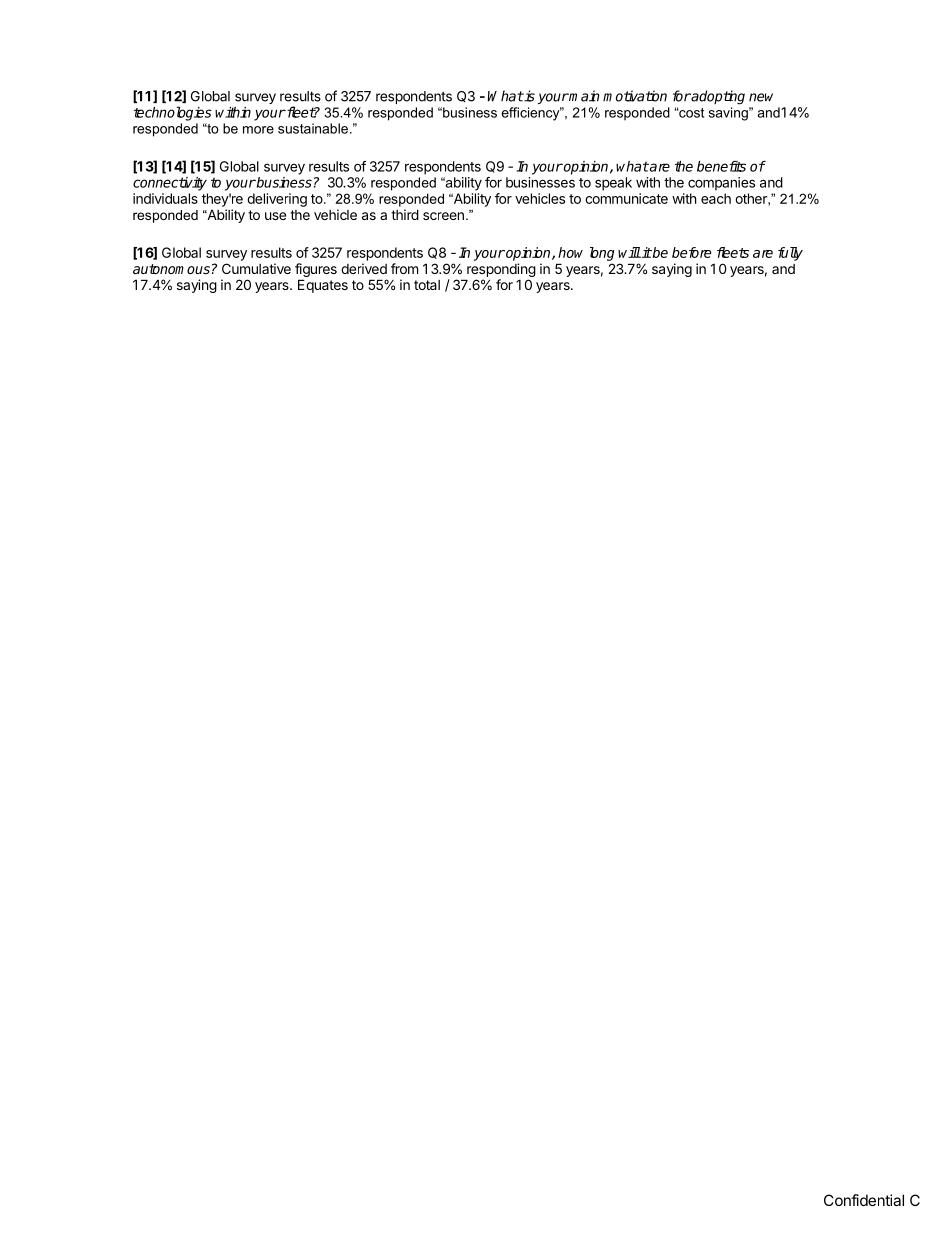  Describe the element at coordinates (790, 254) in the image. I see `fully` at that location.
